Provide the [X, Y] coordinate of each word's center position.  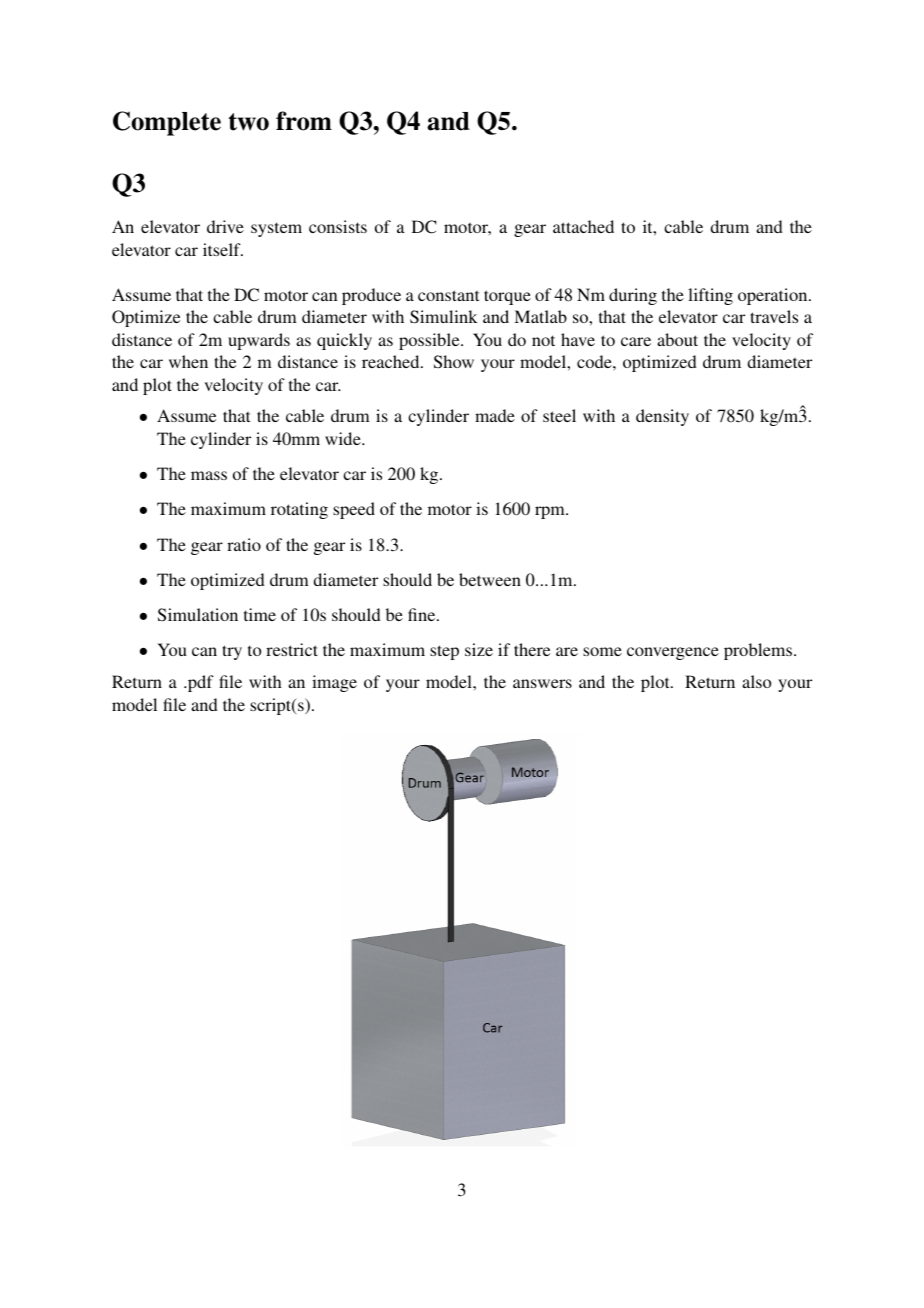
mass [209, 475]
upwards [259, 341]
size [479, 649]
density [662, 417]
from [304, 121]
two [249, 122]
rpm [551, 512]
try [232, 652]
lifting [710, 296]
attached [583, 226]
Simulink [444, 317]
